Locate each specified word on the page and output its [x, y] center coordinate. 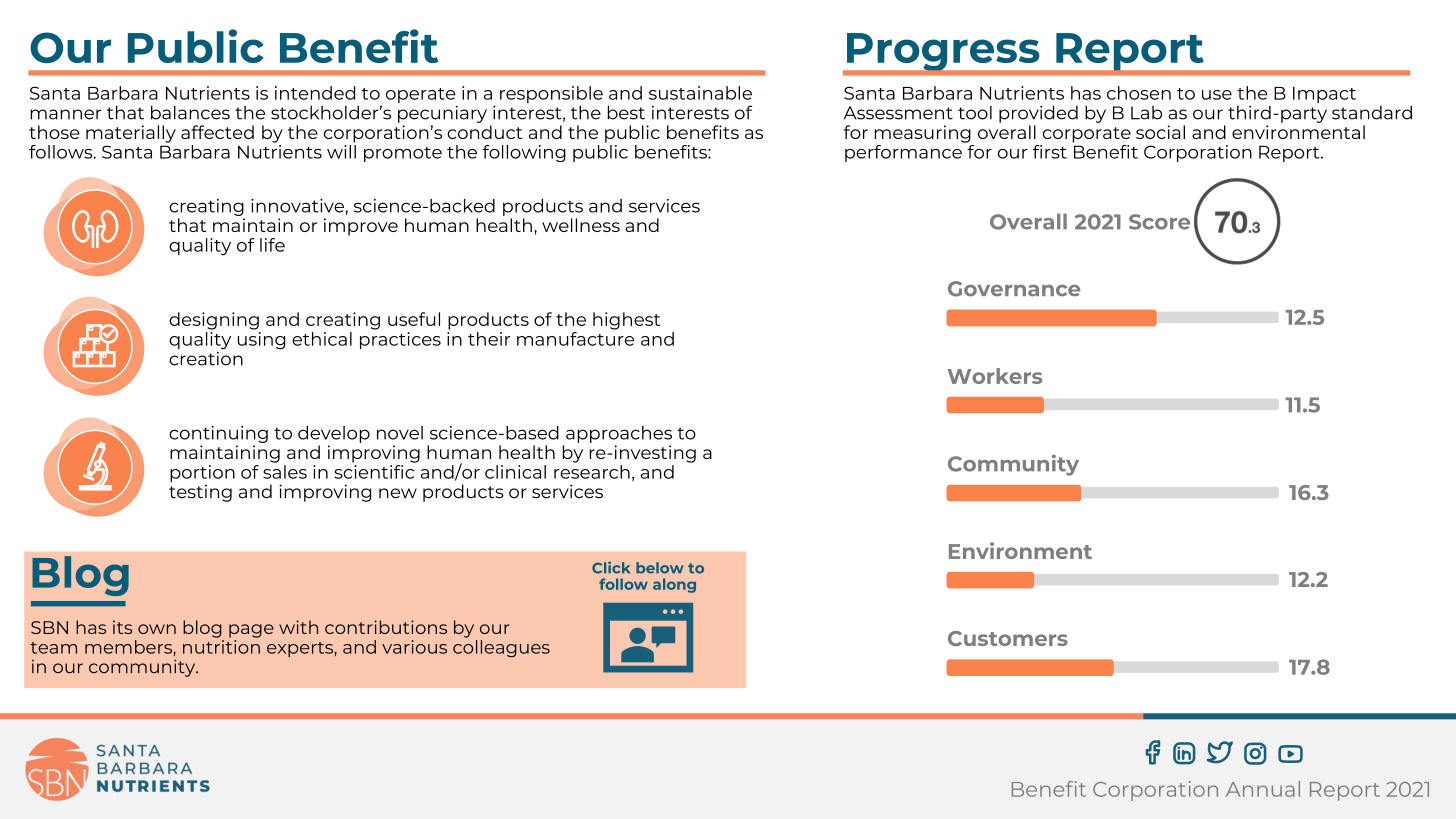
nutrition [221, 647]
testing [200, 493]
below [660, 568]
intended [315, 93]
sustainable [700, 93]
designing [214, 321]
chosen [1139, 93]
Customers [1008, 638]
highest [626, 321]
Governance [1014, 289]
